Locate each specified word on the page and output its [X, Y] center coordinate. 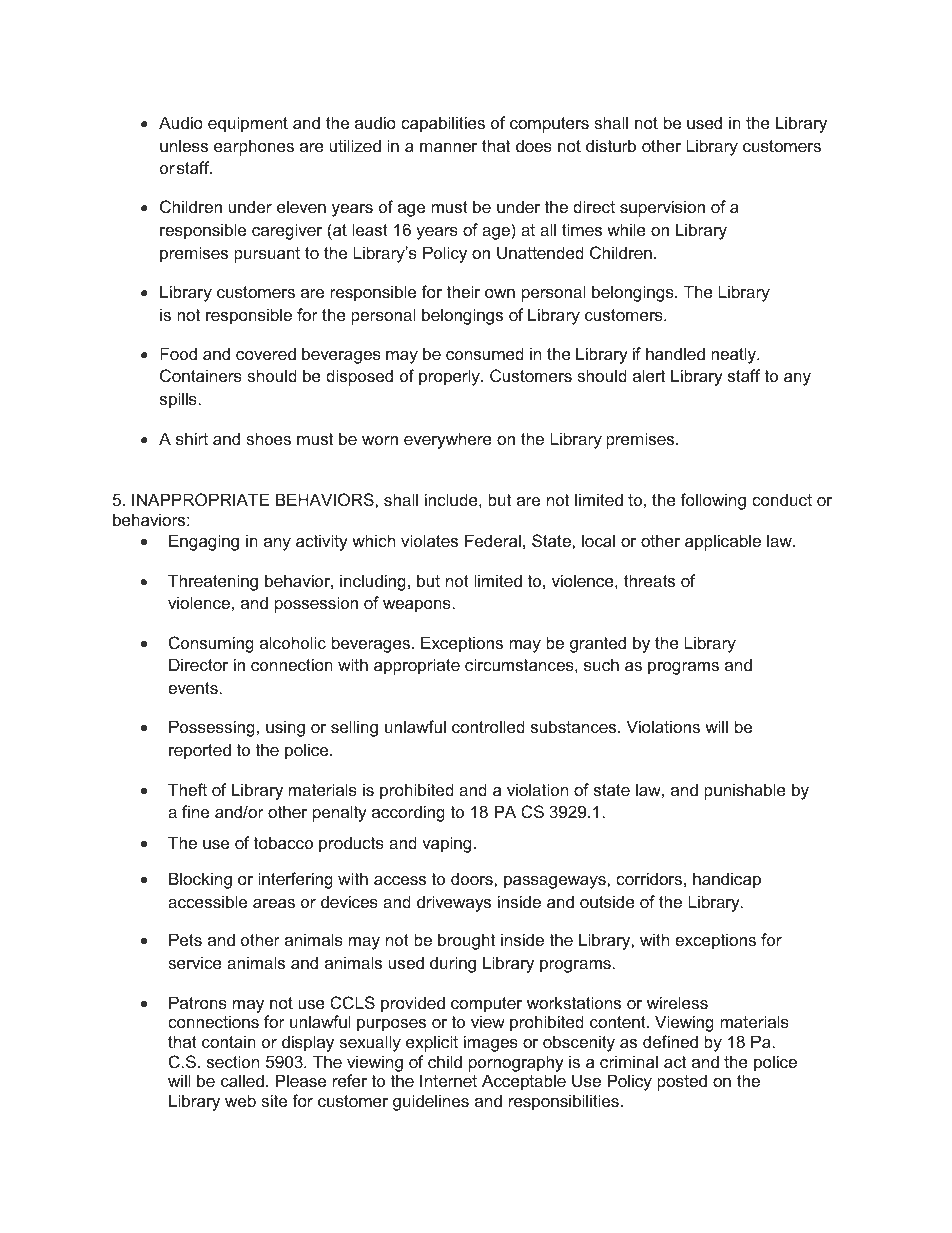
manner [448, 147]
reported [200, 751]
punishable [745, 791]
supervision [662, 208]
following [713, 501]
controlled [488, 726]
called [242, 1080]
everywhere [448, 440]
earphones [254, 147]
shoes [268, 438]
